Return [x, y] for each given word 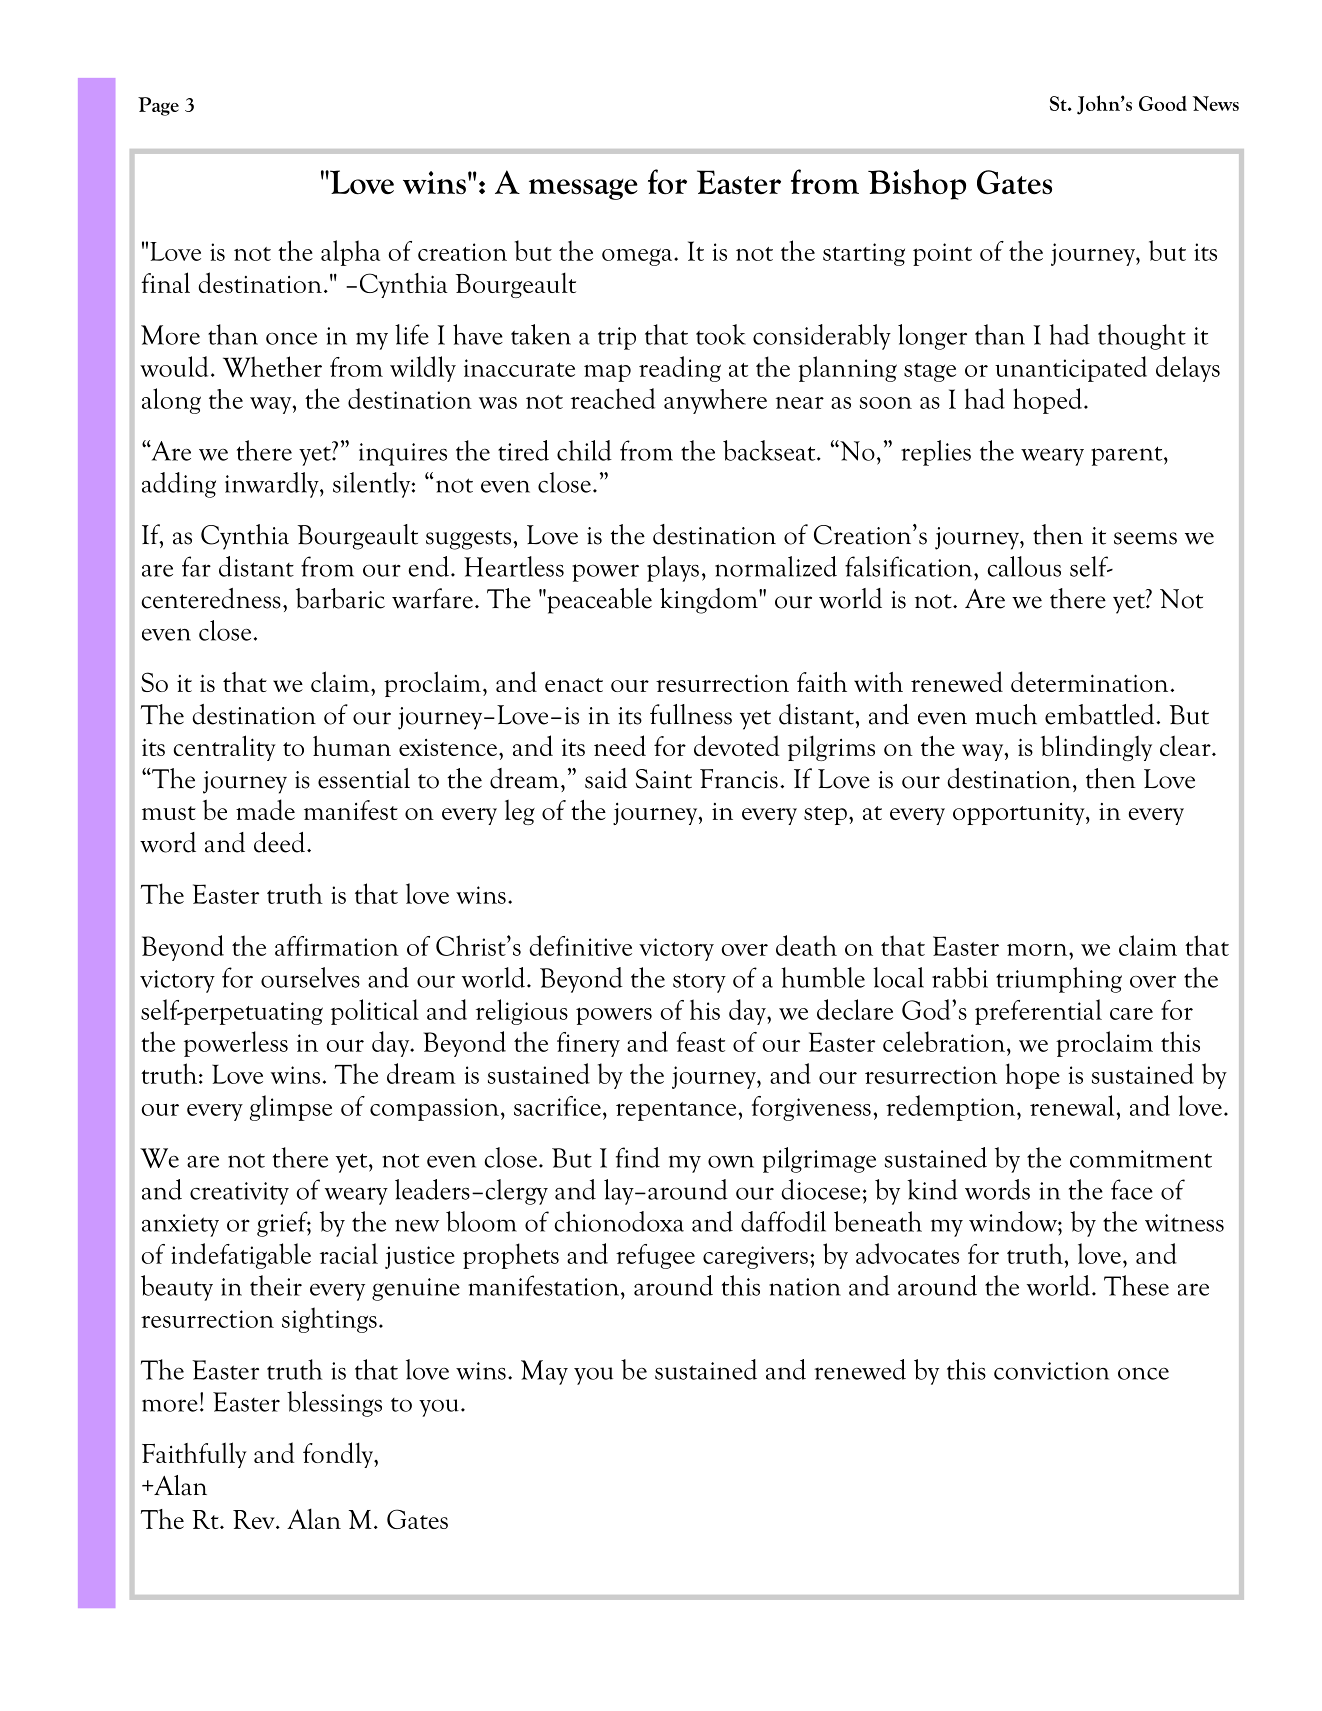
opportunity [1020, 814]
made [265, 809]
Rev [255, 1519]
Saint [664, 779]
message [583, 189]
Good [1163, 103]
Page [158, 106]
